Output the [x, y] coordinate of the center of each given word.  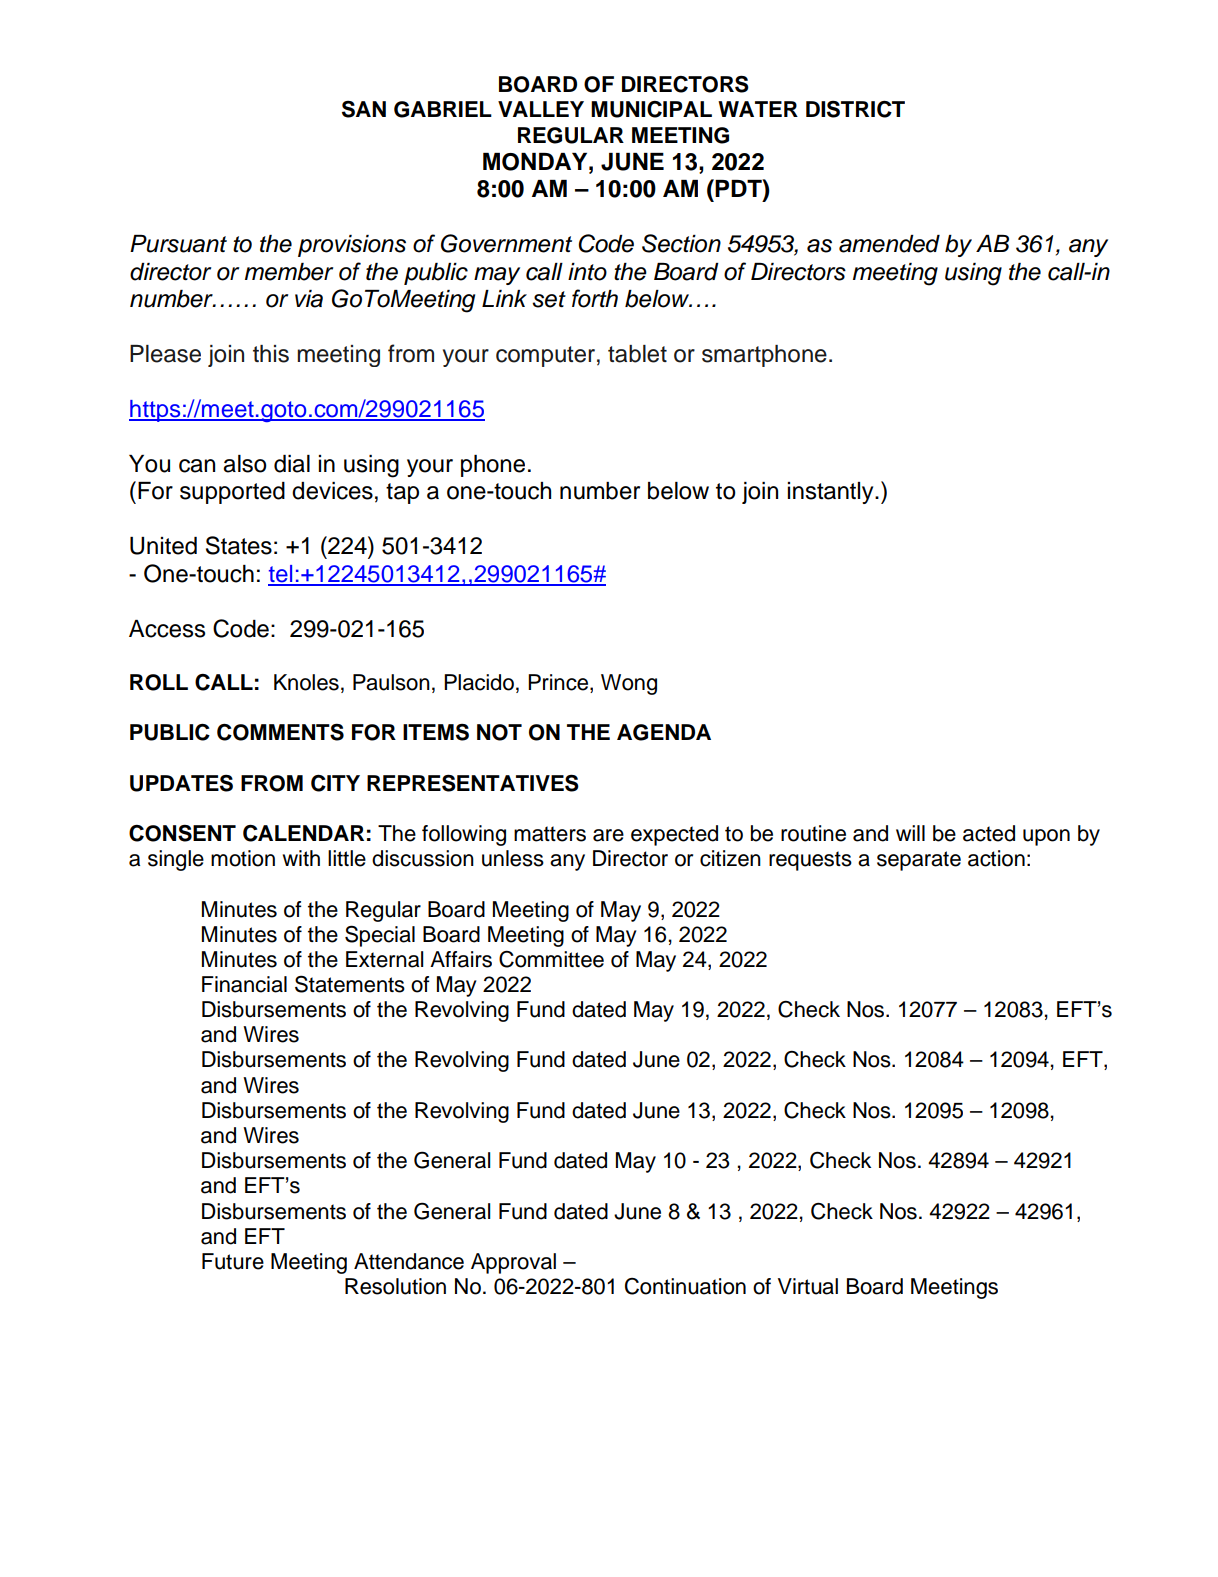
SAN [364, 109]
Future [233, 1261]
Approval [513, 1263]
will [910, 833]
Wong [629, 684]
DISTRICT [855, 109]
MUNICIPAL [651, 109]
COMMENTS [280, 732]
